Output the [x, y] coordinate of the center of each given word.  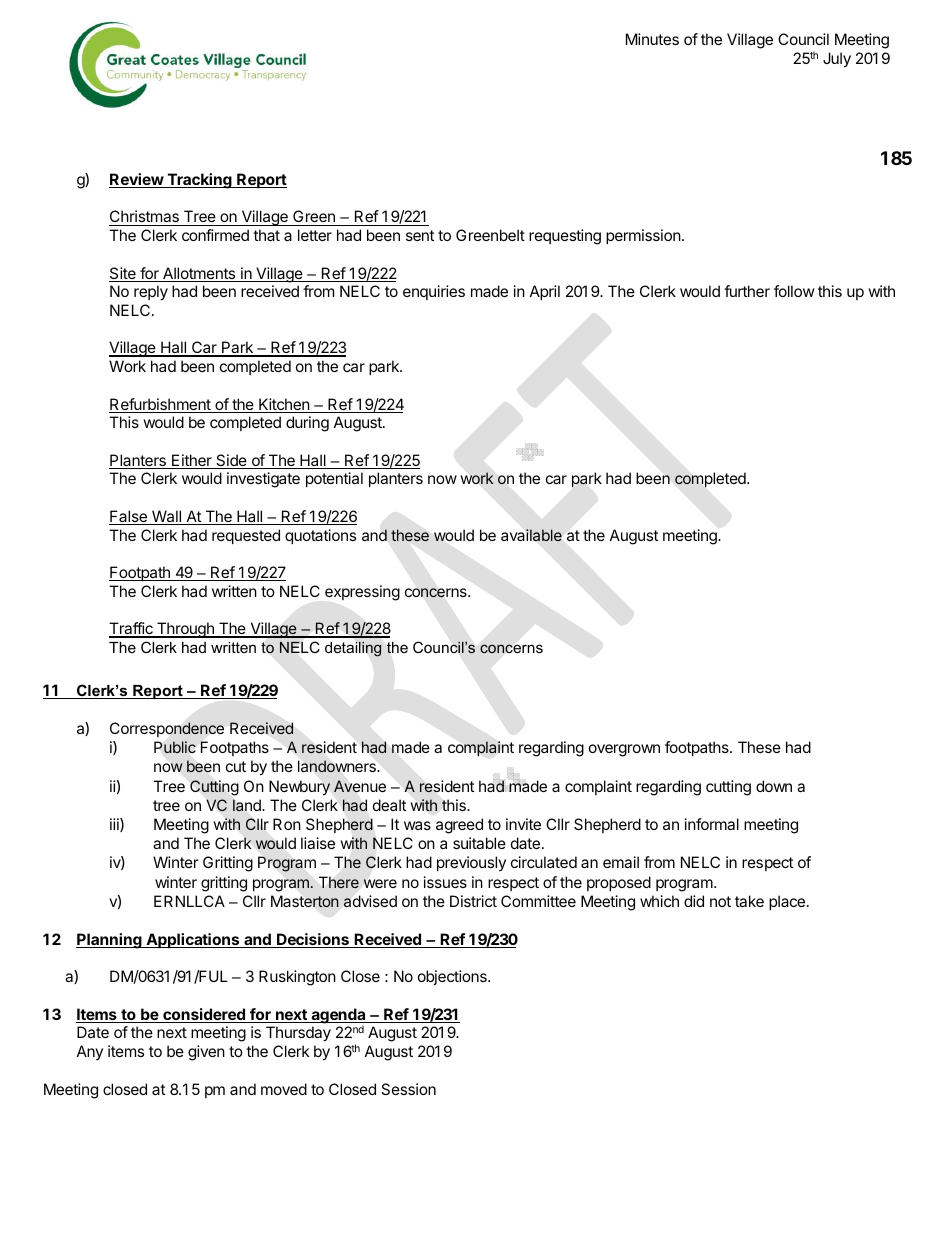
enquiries [434, 292]
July [837, 60]
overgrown [624, 750]
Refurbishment [161, 405]
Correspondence [167, 729]
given [206, 1053]
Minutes [652, 39]
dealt [389, 805]
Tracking [199, 181]
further [747, 291]
